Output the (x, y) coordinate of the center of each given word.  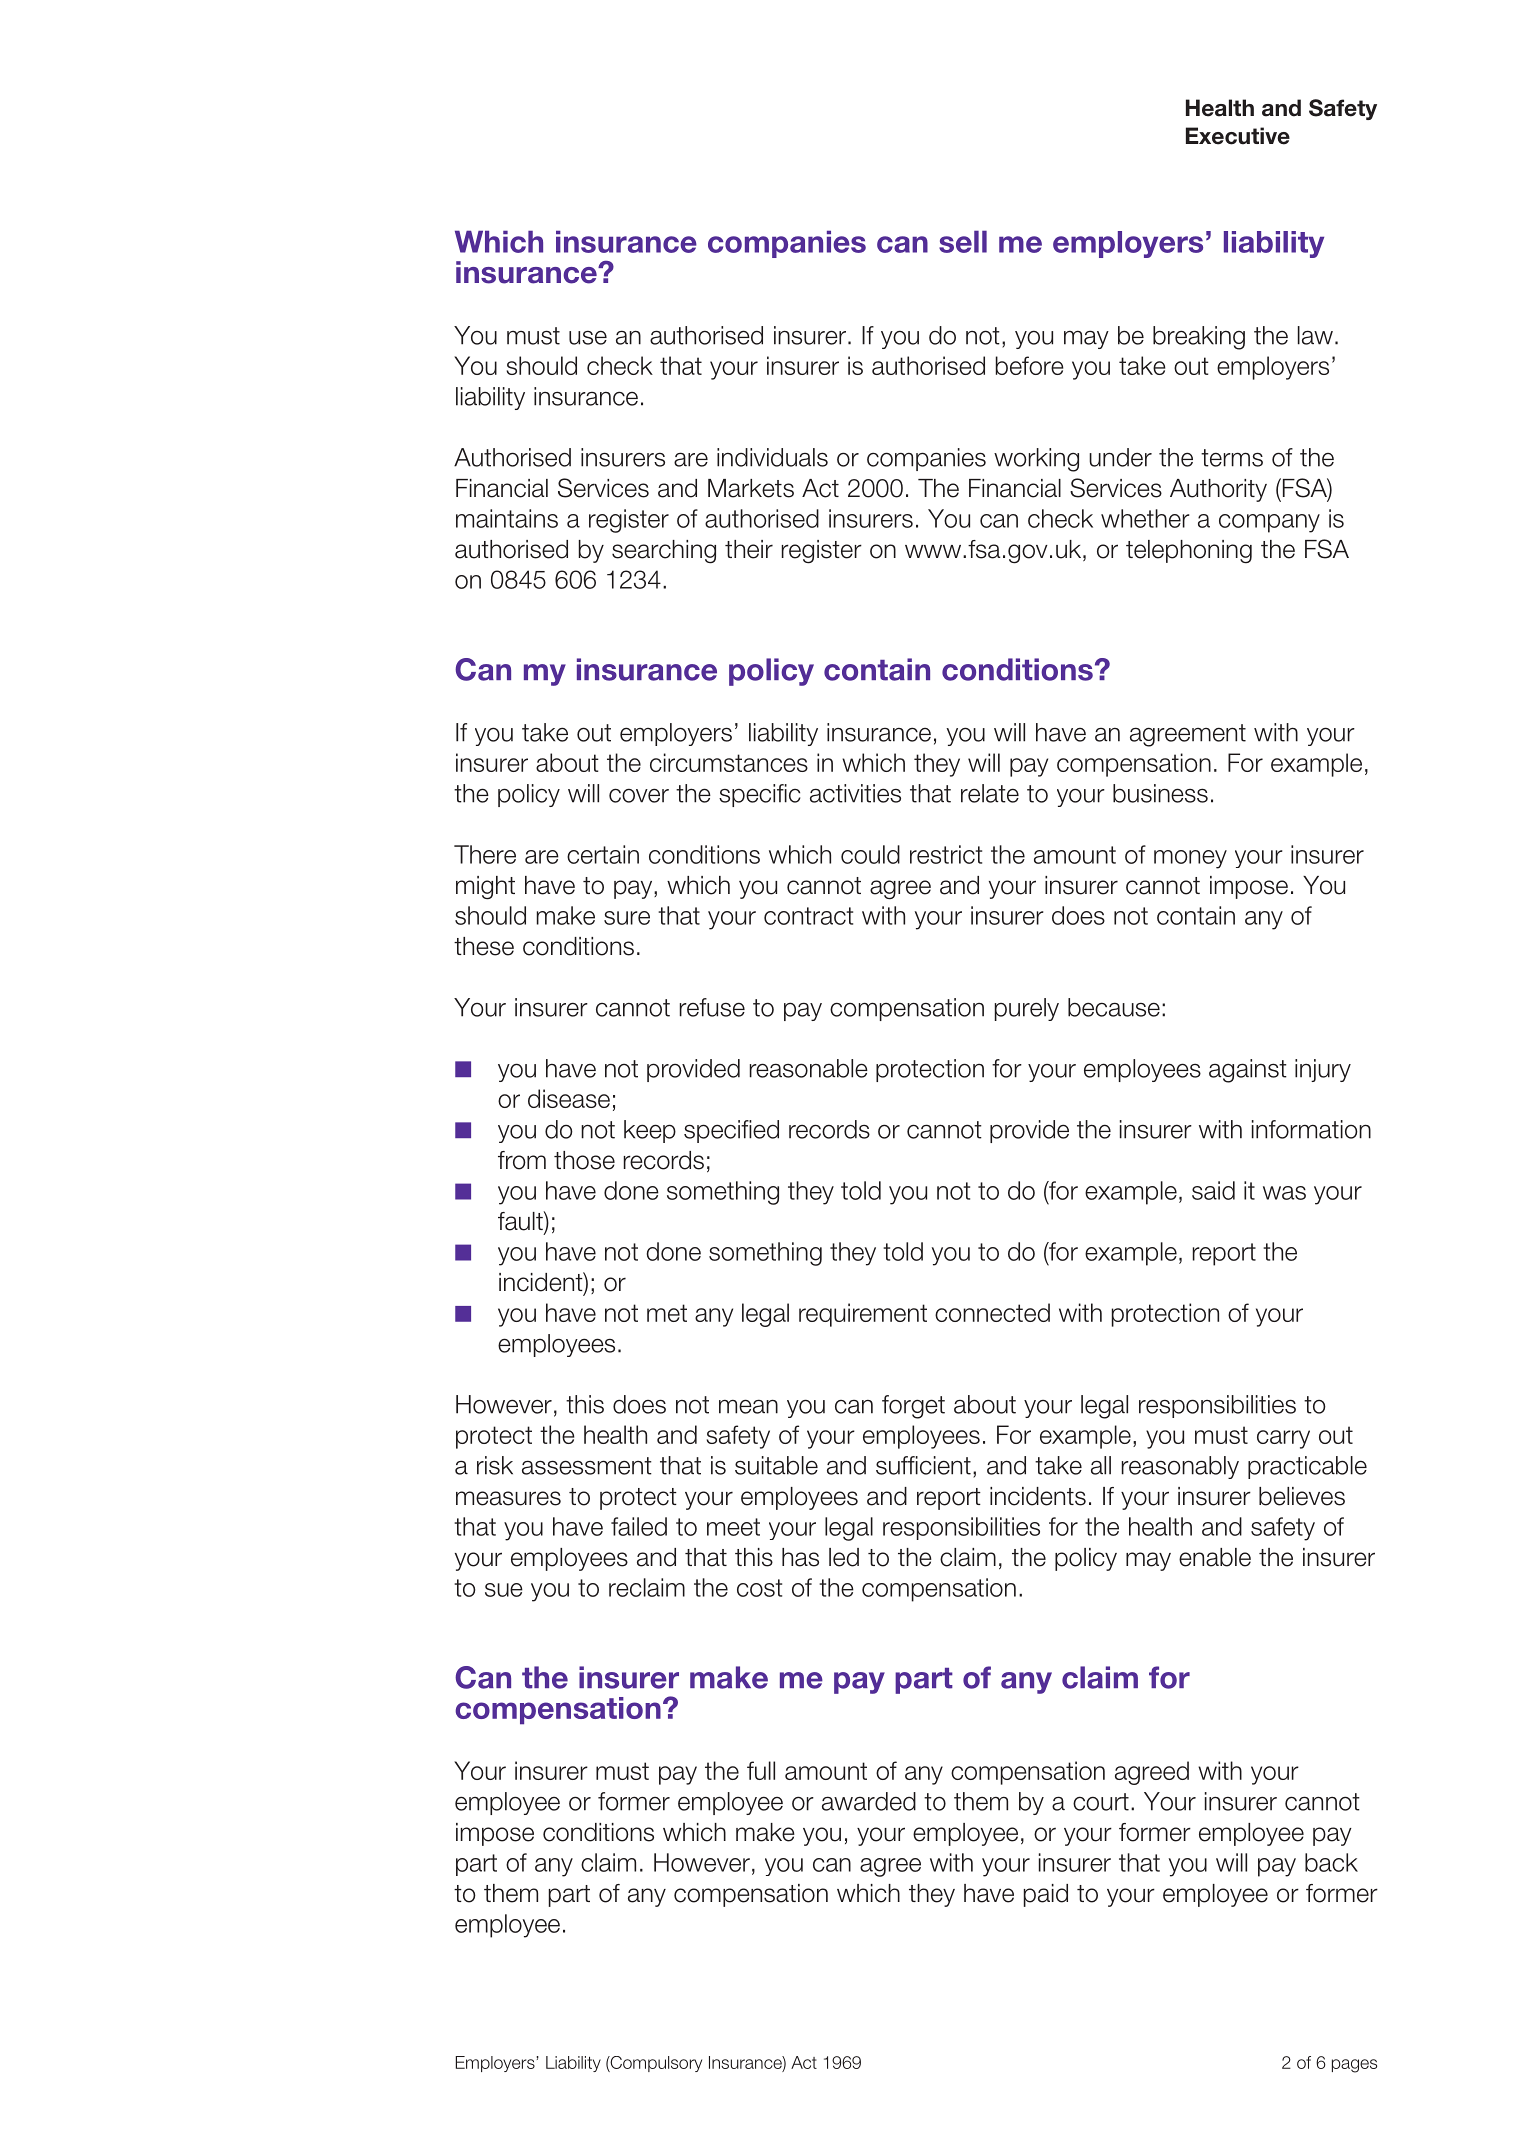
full (761, 1770)
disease (569, 1098)
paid (1046, 1895)
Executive (1238, 136)
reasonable (809, 1068)
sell (963, 241)
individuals (772, 457)
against (1248, 1071)
